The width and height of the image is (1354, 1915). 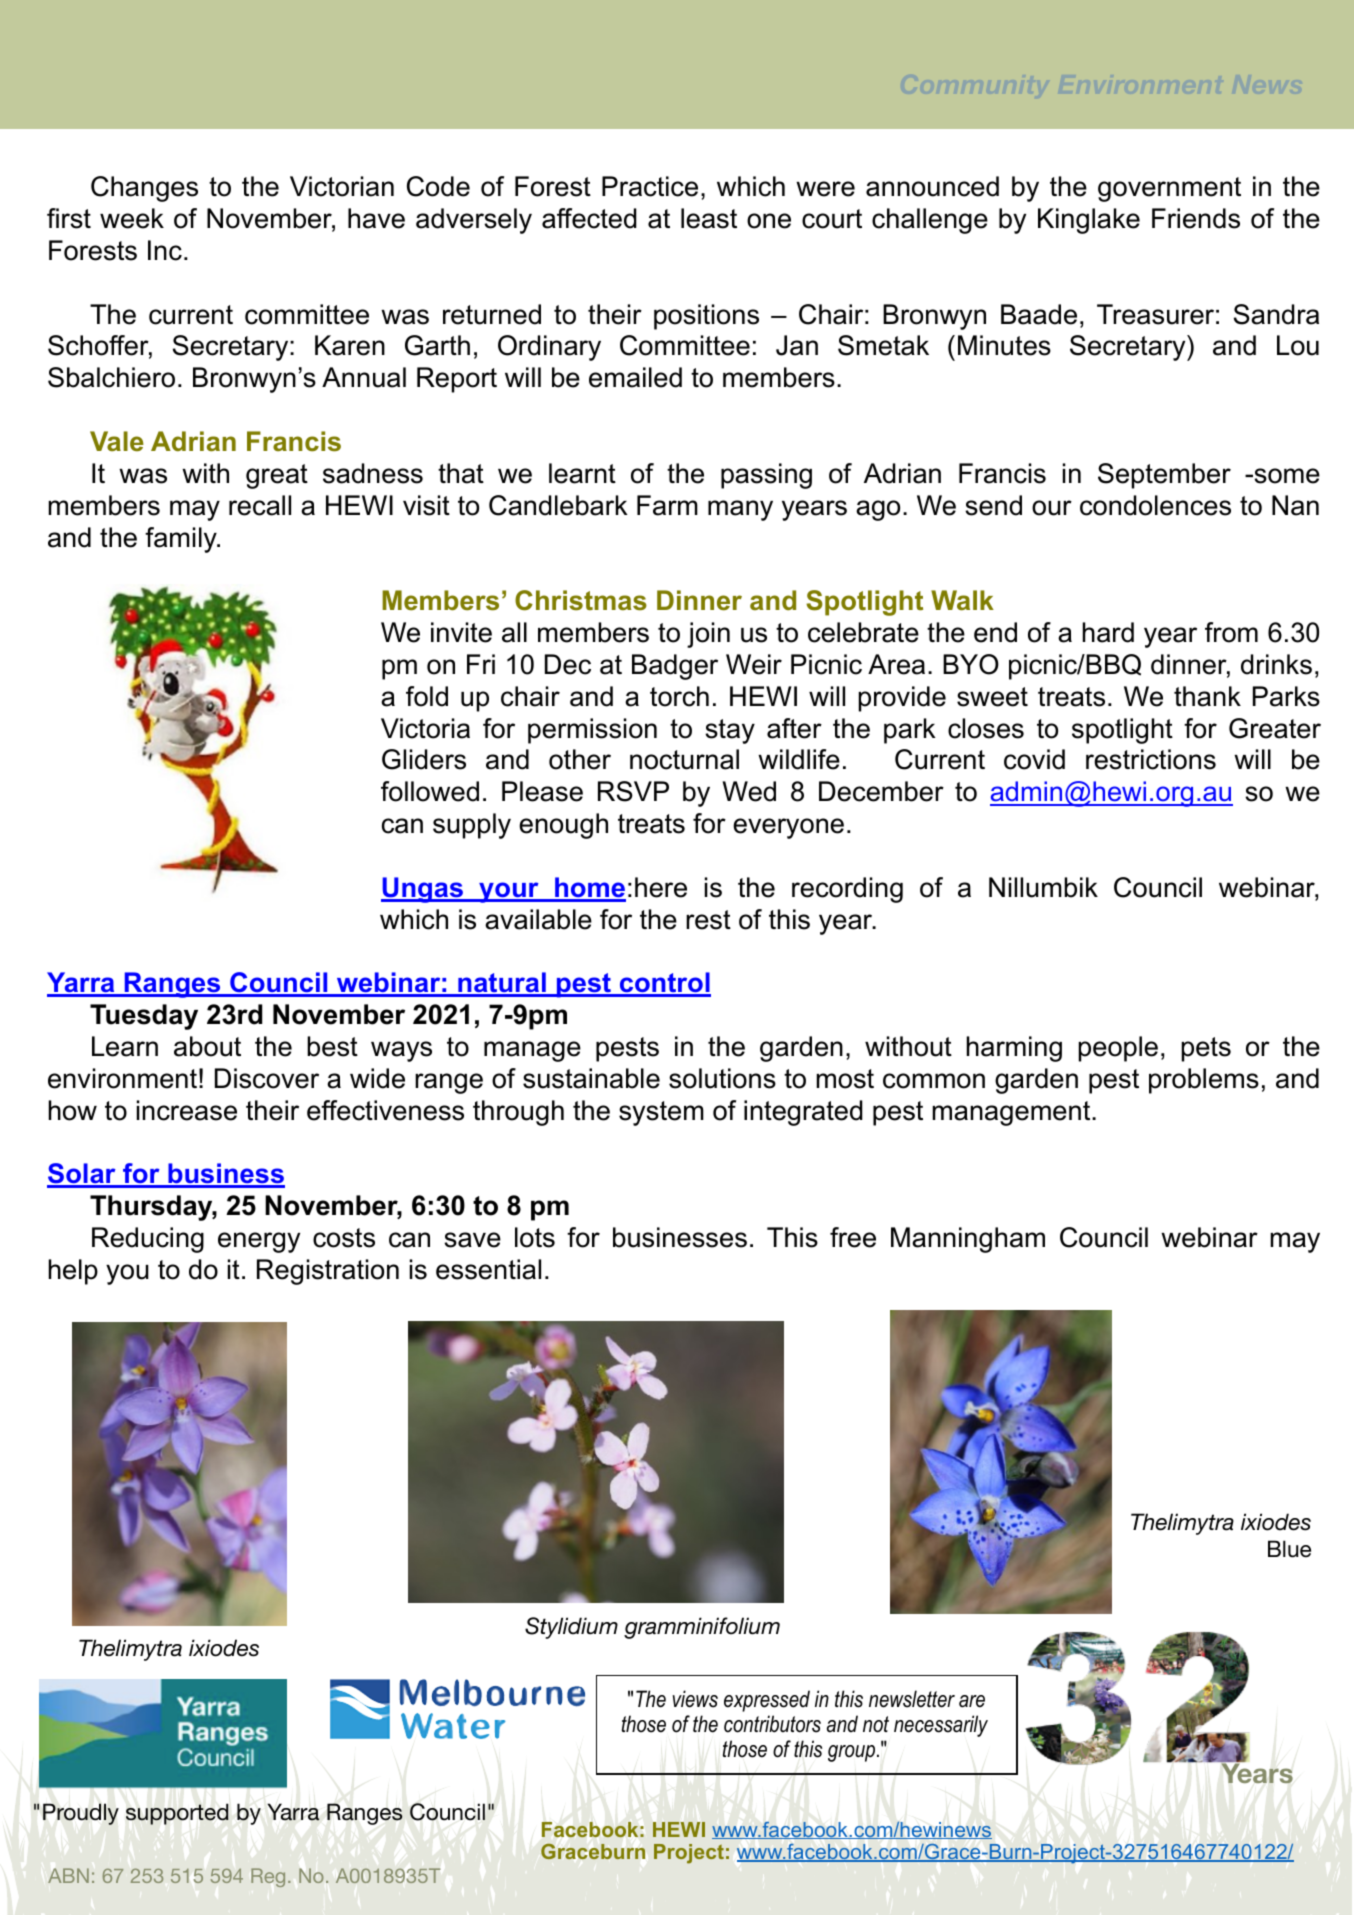 I want to click on Gliders, so click(x=424, y=759).
